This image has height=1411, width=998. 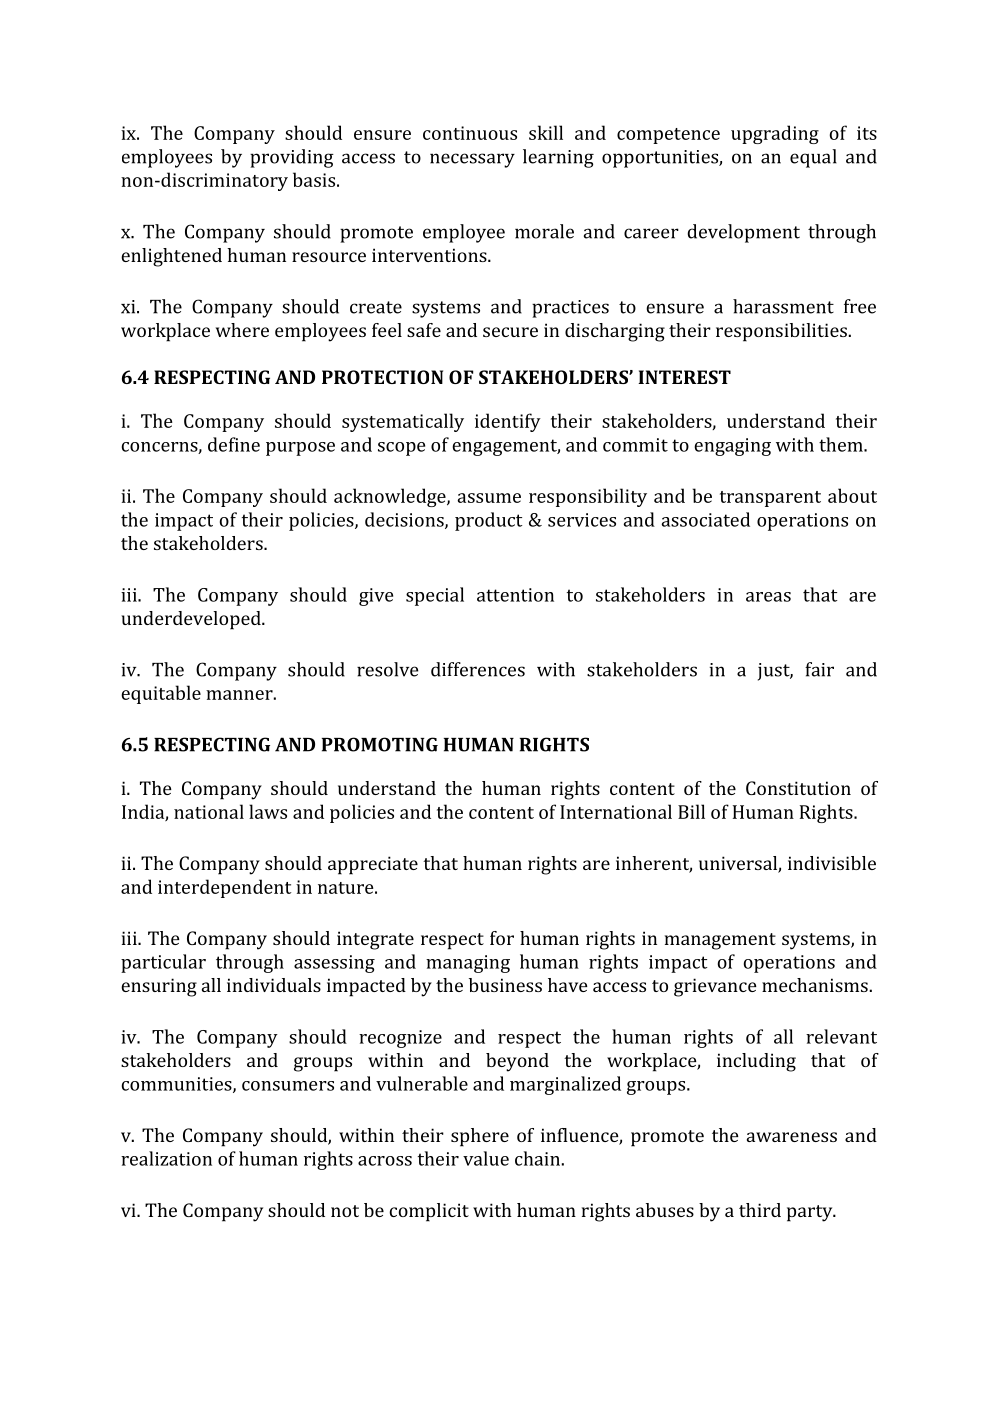 I want to click on providing, so click(x=292, y=158).
